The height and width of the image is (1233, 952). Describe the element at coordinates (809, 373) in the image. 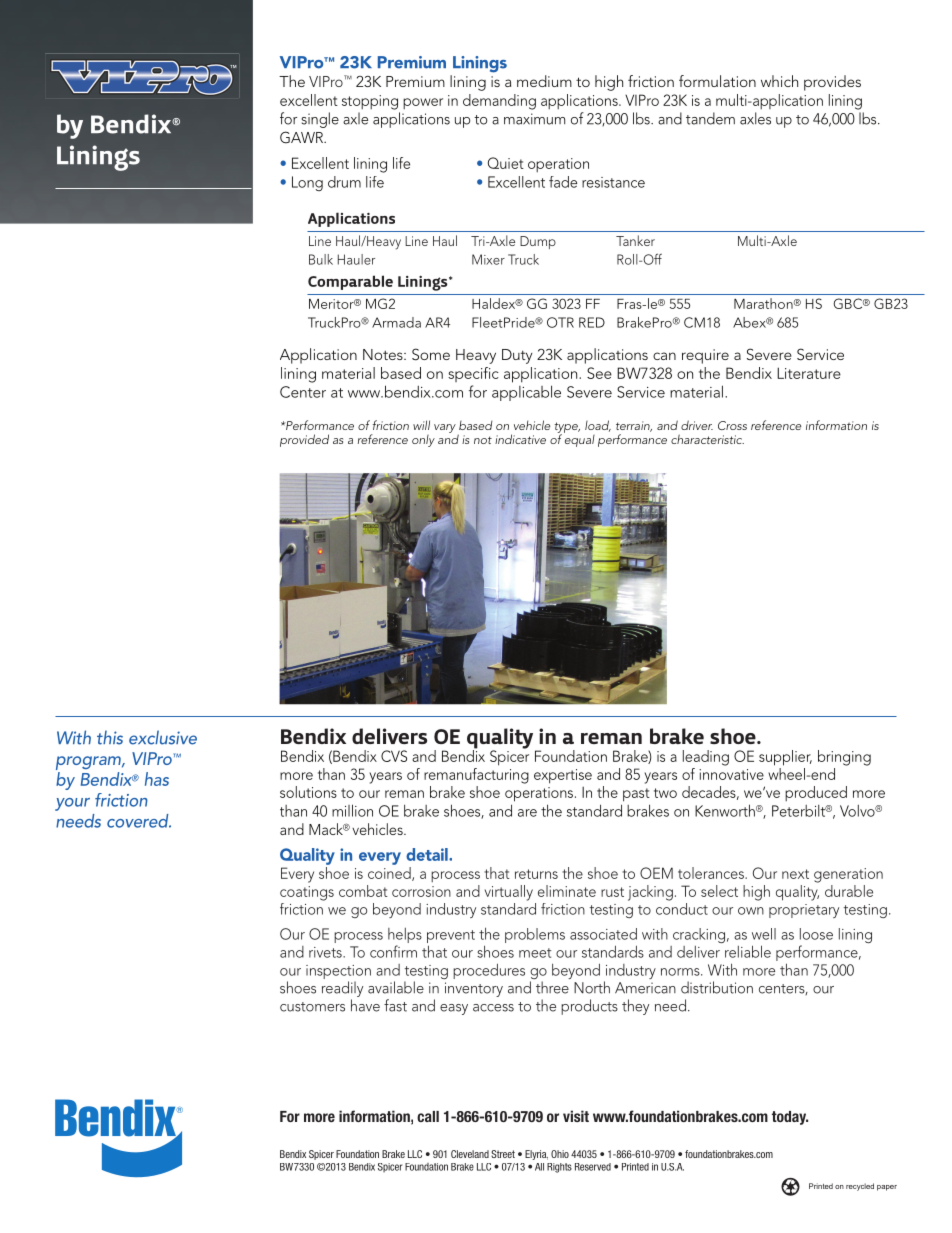

I see `Literature` at that location.
